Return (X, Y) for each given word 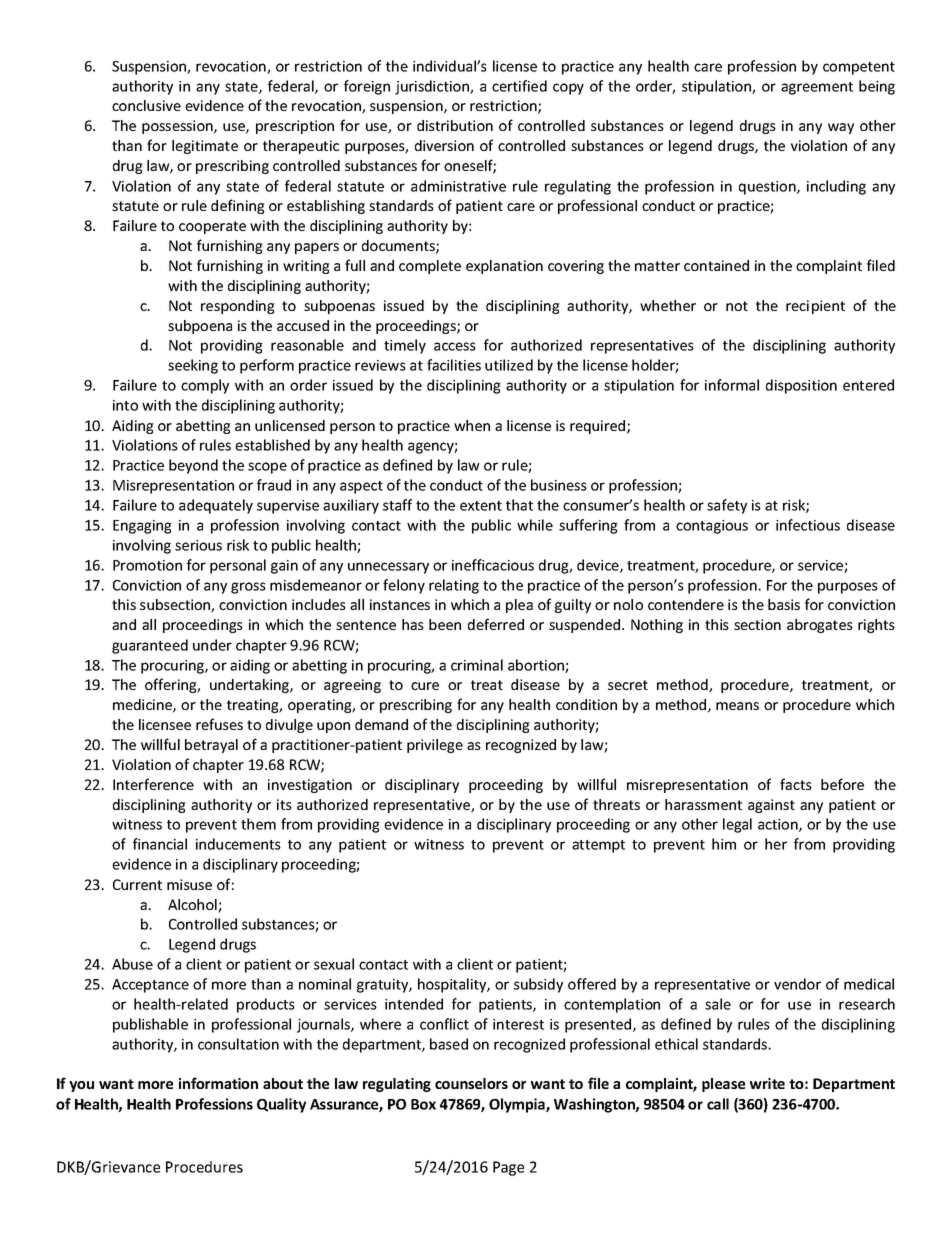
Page (508, 1168)
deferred (496, 624)
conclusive (146, 105)
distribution (455, 125)
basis (784, 604)
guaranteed (150, 646)
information (218, 1083)
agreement (817, 88)
